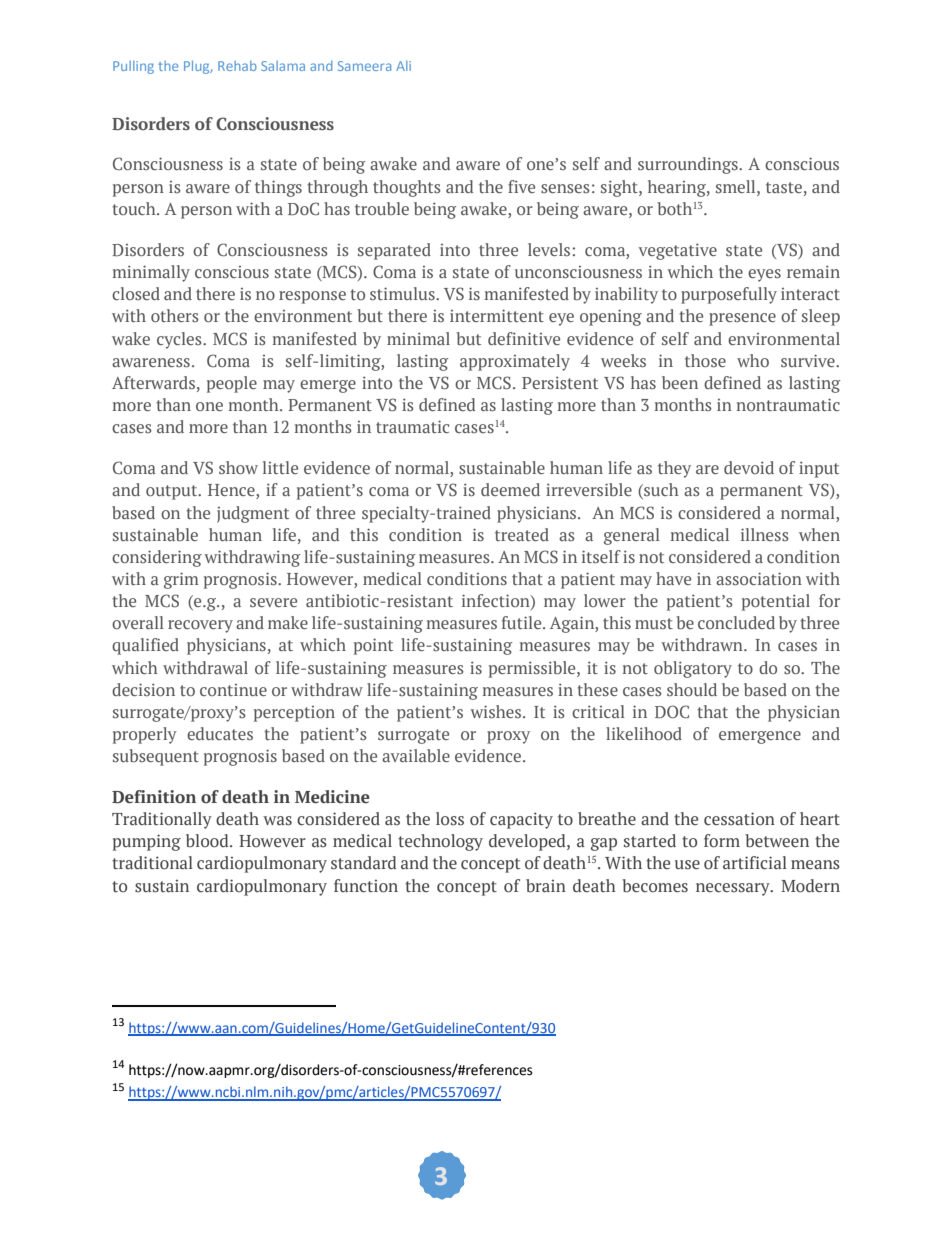  I want to click on artificial, so click(755, 863).
